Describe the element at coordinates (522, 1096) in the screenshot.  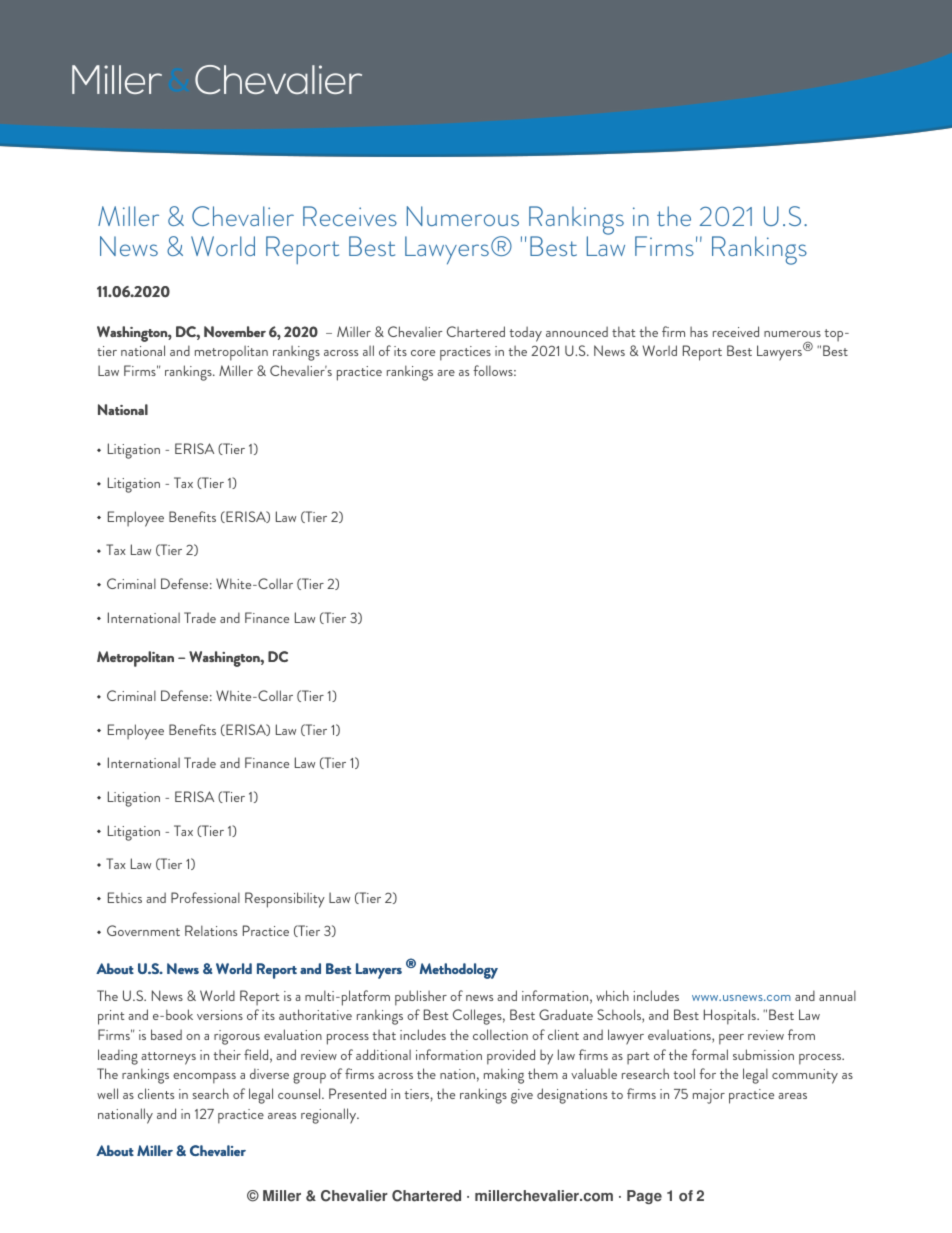
I see `give` at that location.
